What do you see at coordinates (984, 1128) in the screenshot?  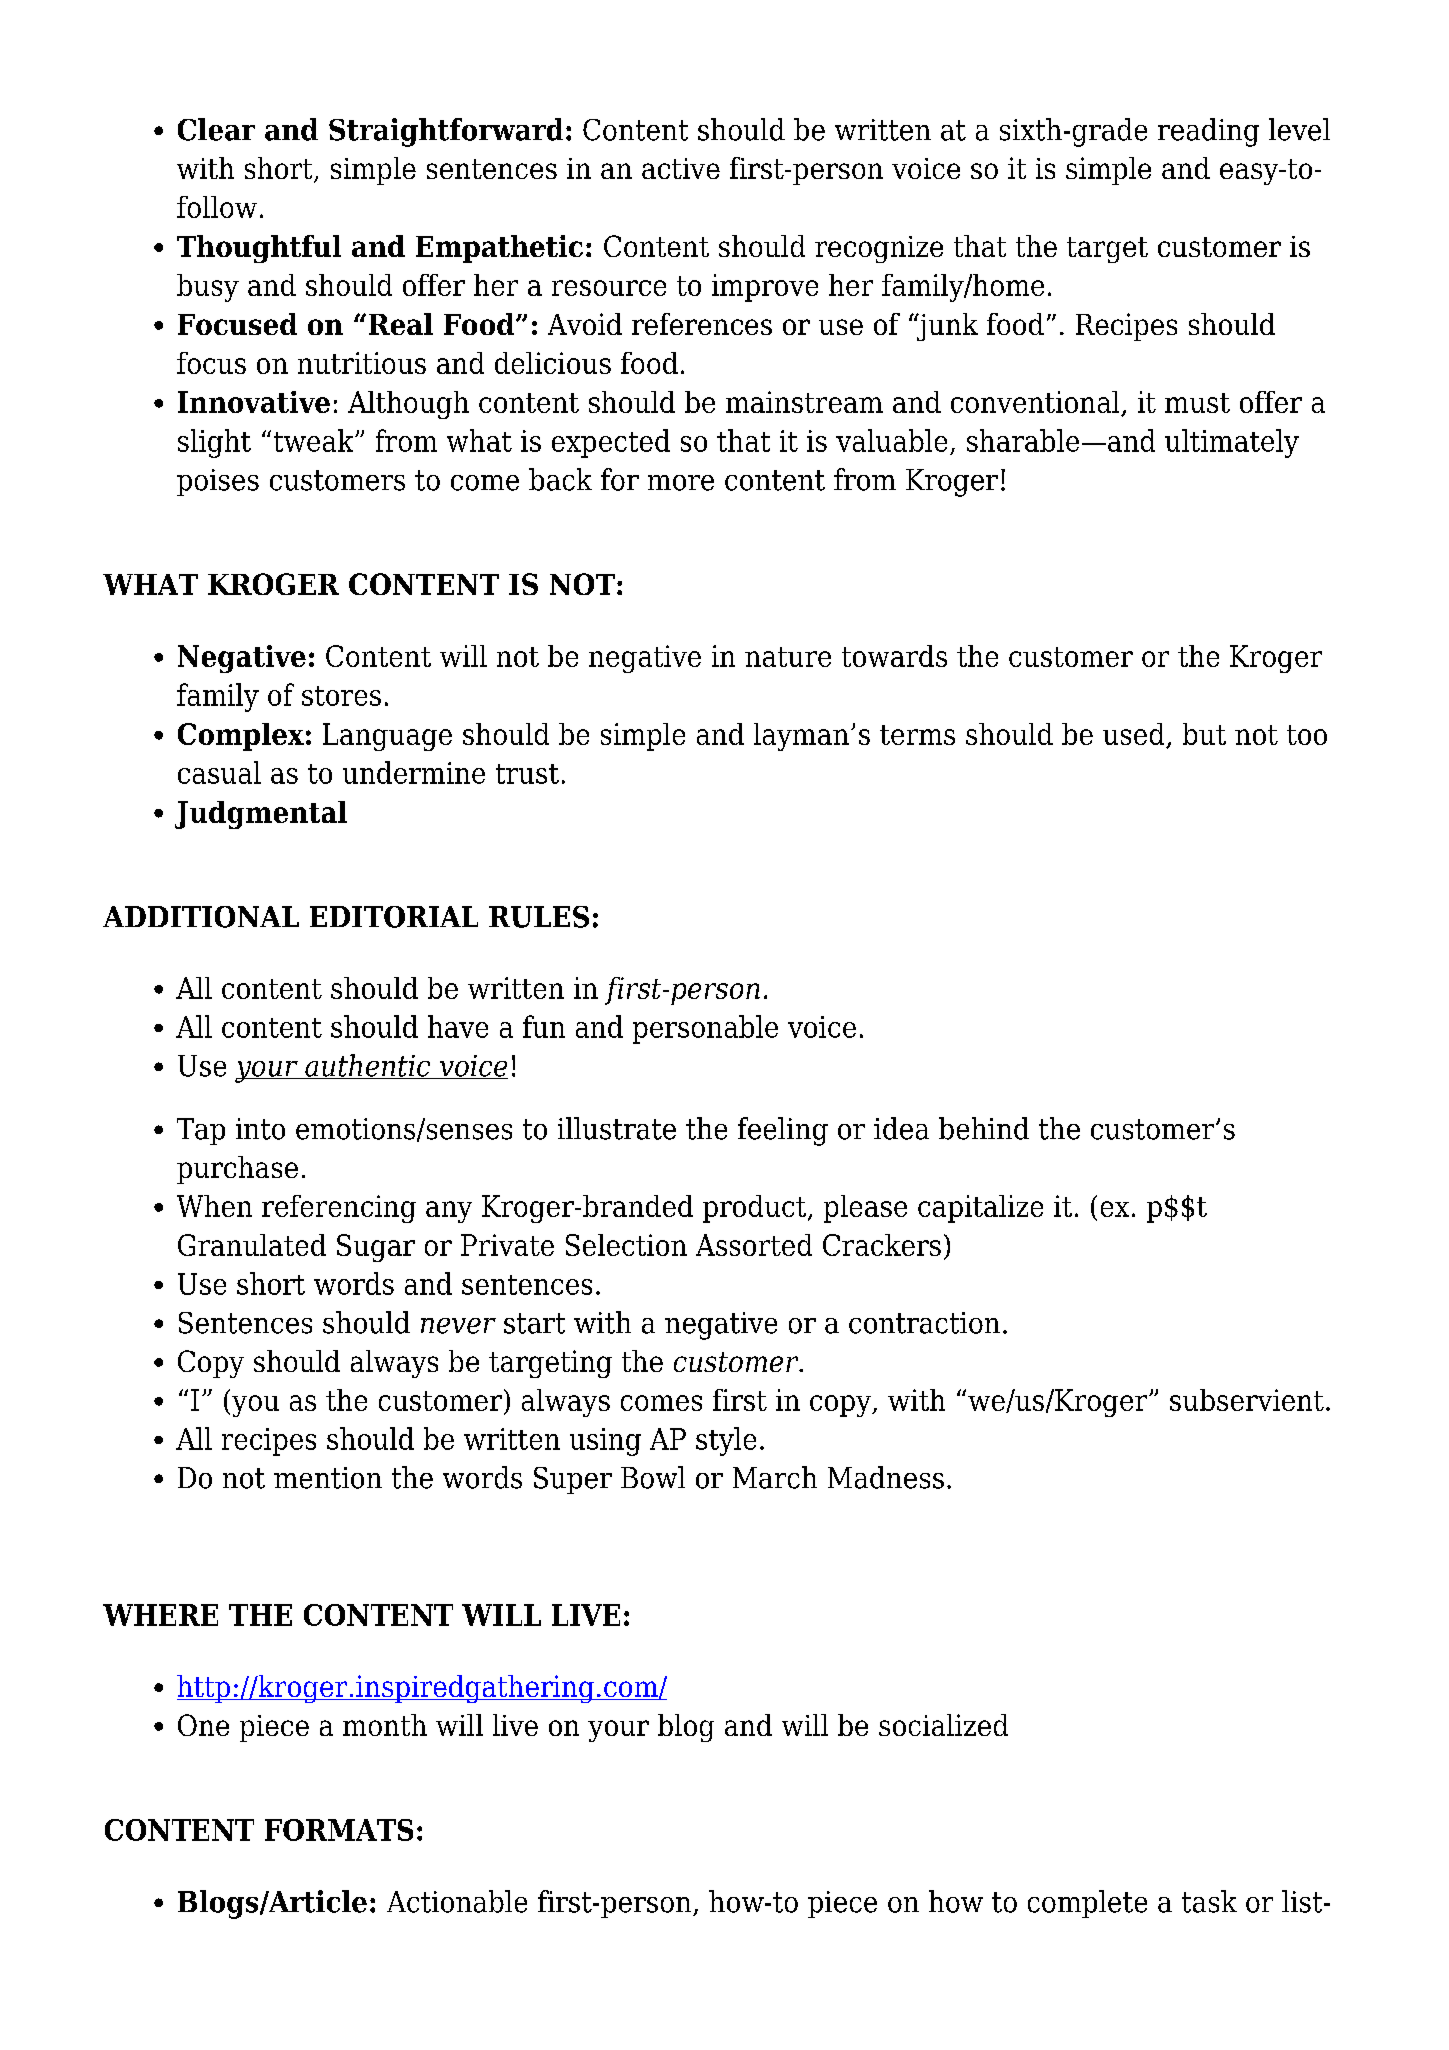 I see `behind` at bounding box center [984, 1128].
